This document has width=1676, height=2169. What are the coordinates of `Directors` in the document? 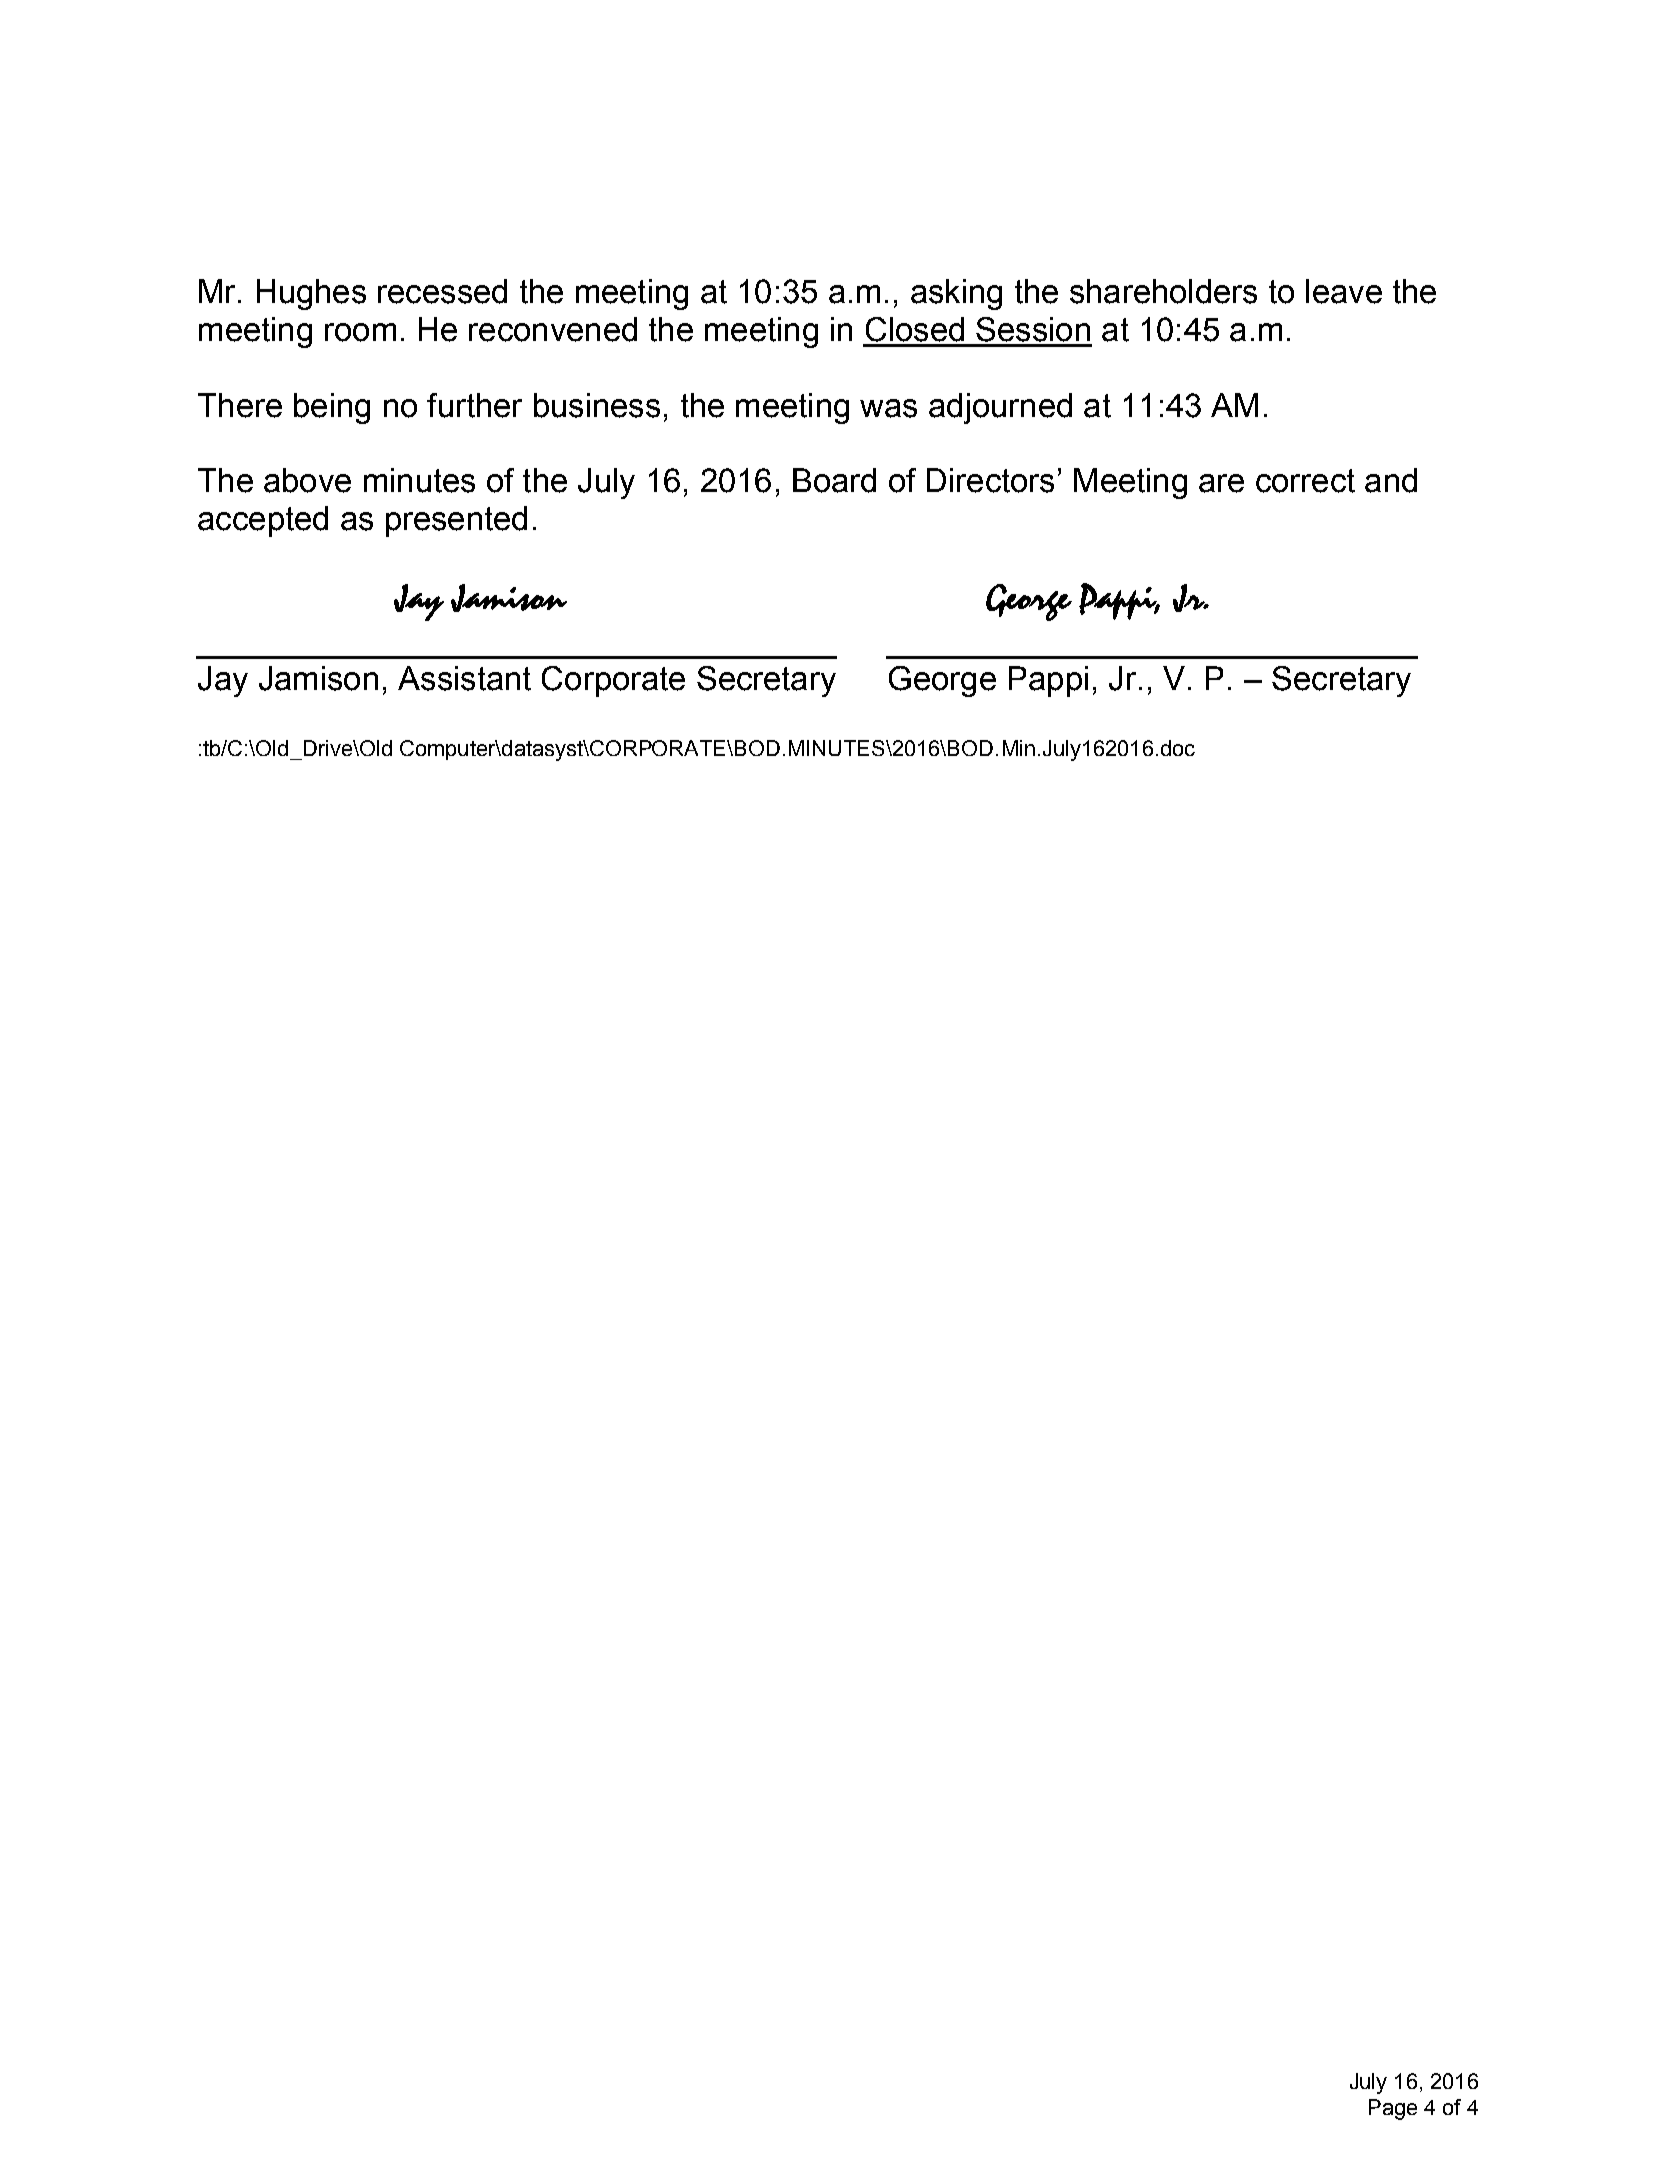 It's located at (990, 480).
